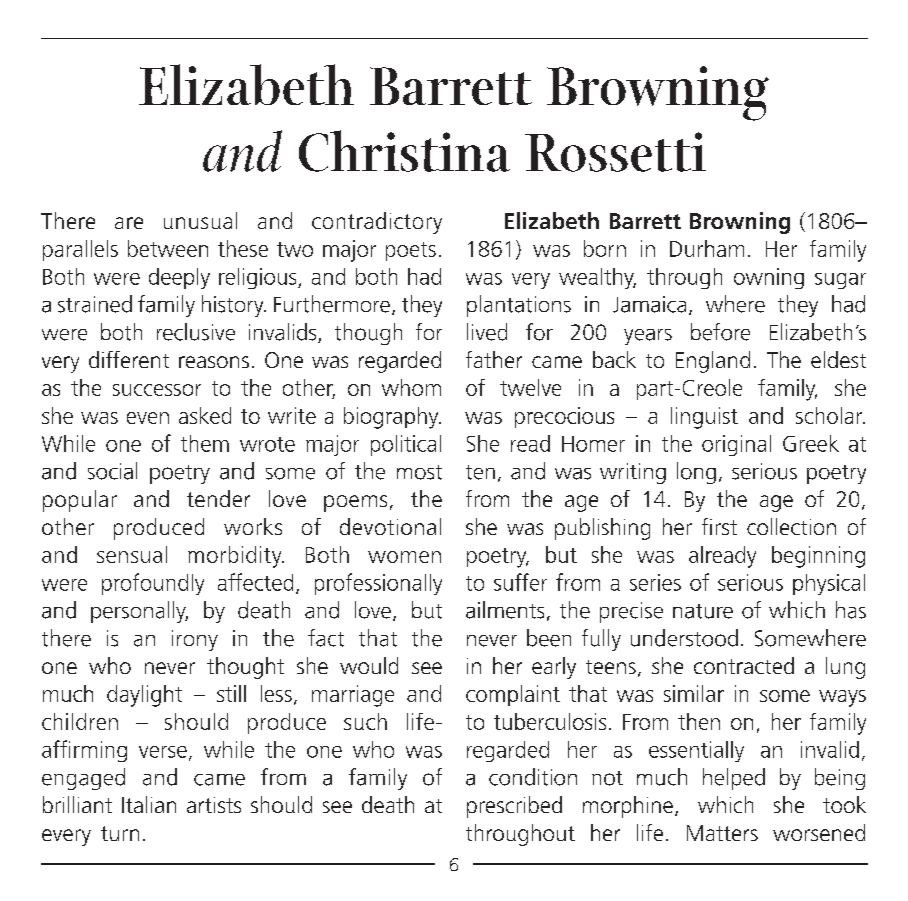  What do you see at coordinates (707, 248) in the screenshot?
I see `Durham` at bounding box center [707, 248].
